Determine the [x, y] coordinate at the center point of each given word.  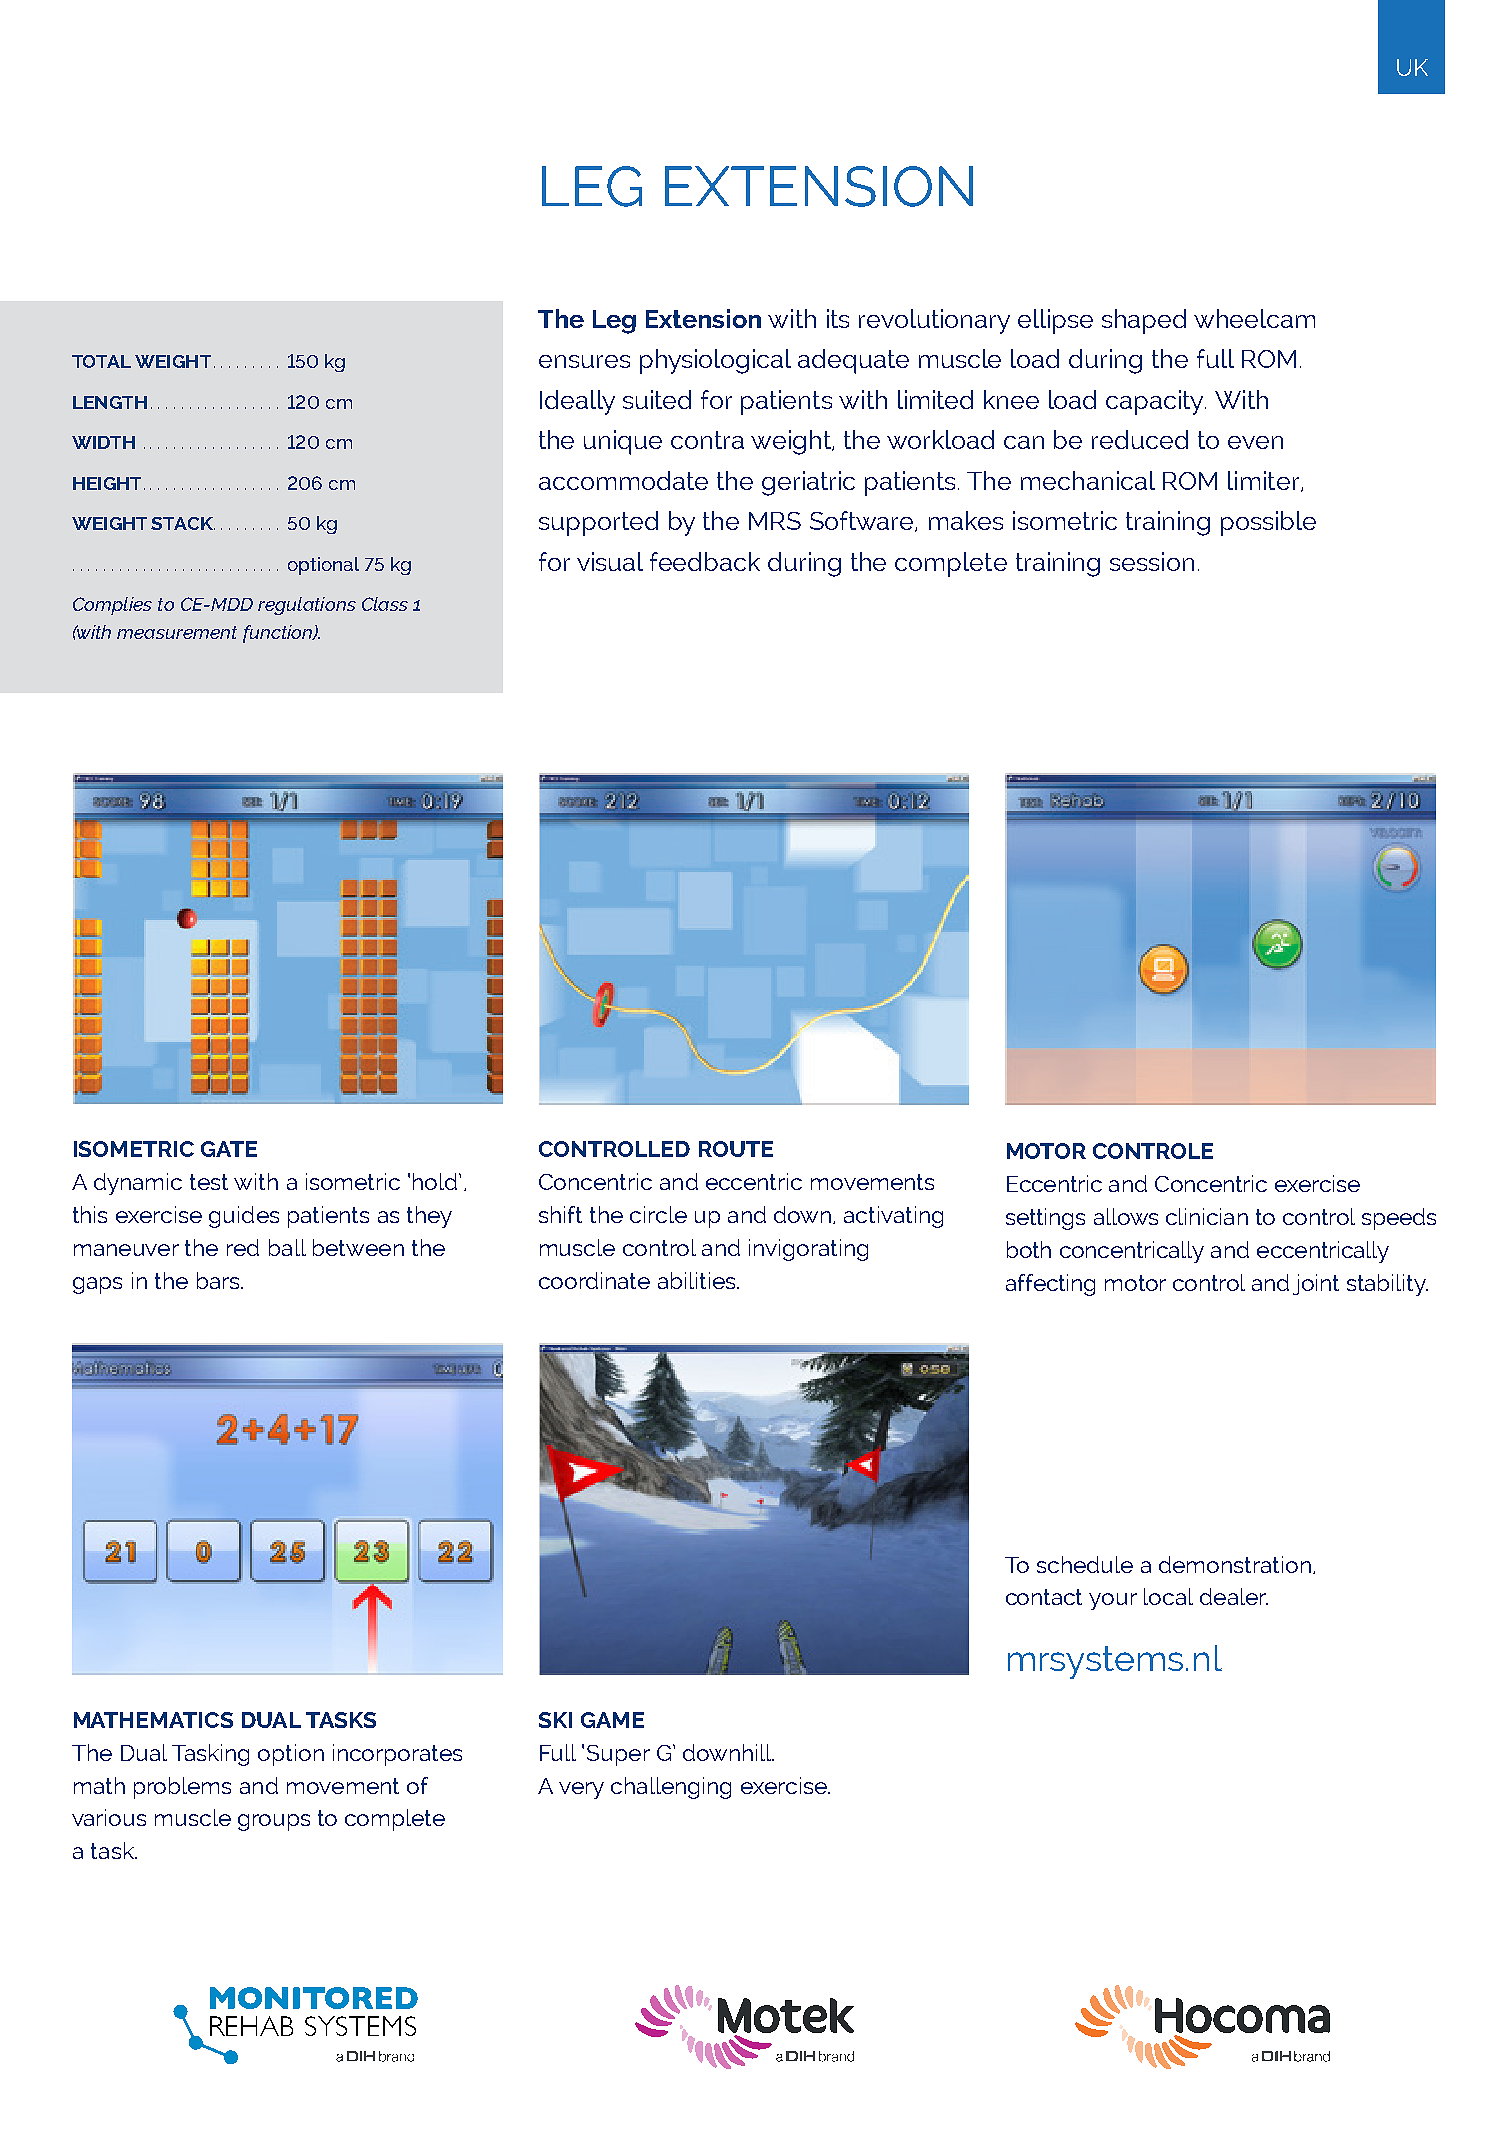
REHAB [251, 2026]
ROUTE [736, 1149]
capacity [1156, 402]
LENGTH [110, 402]
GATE [229, 1149]
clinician [1207, 1216]
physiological [715, 361]
